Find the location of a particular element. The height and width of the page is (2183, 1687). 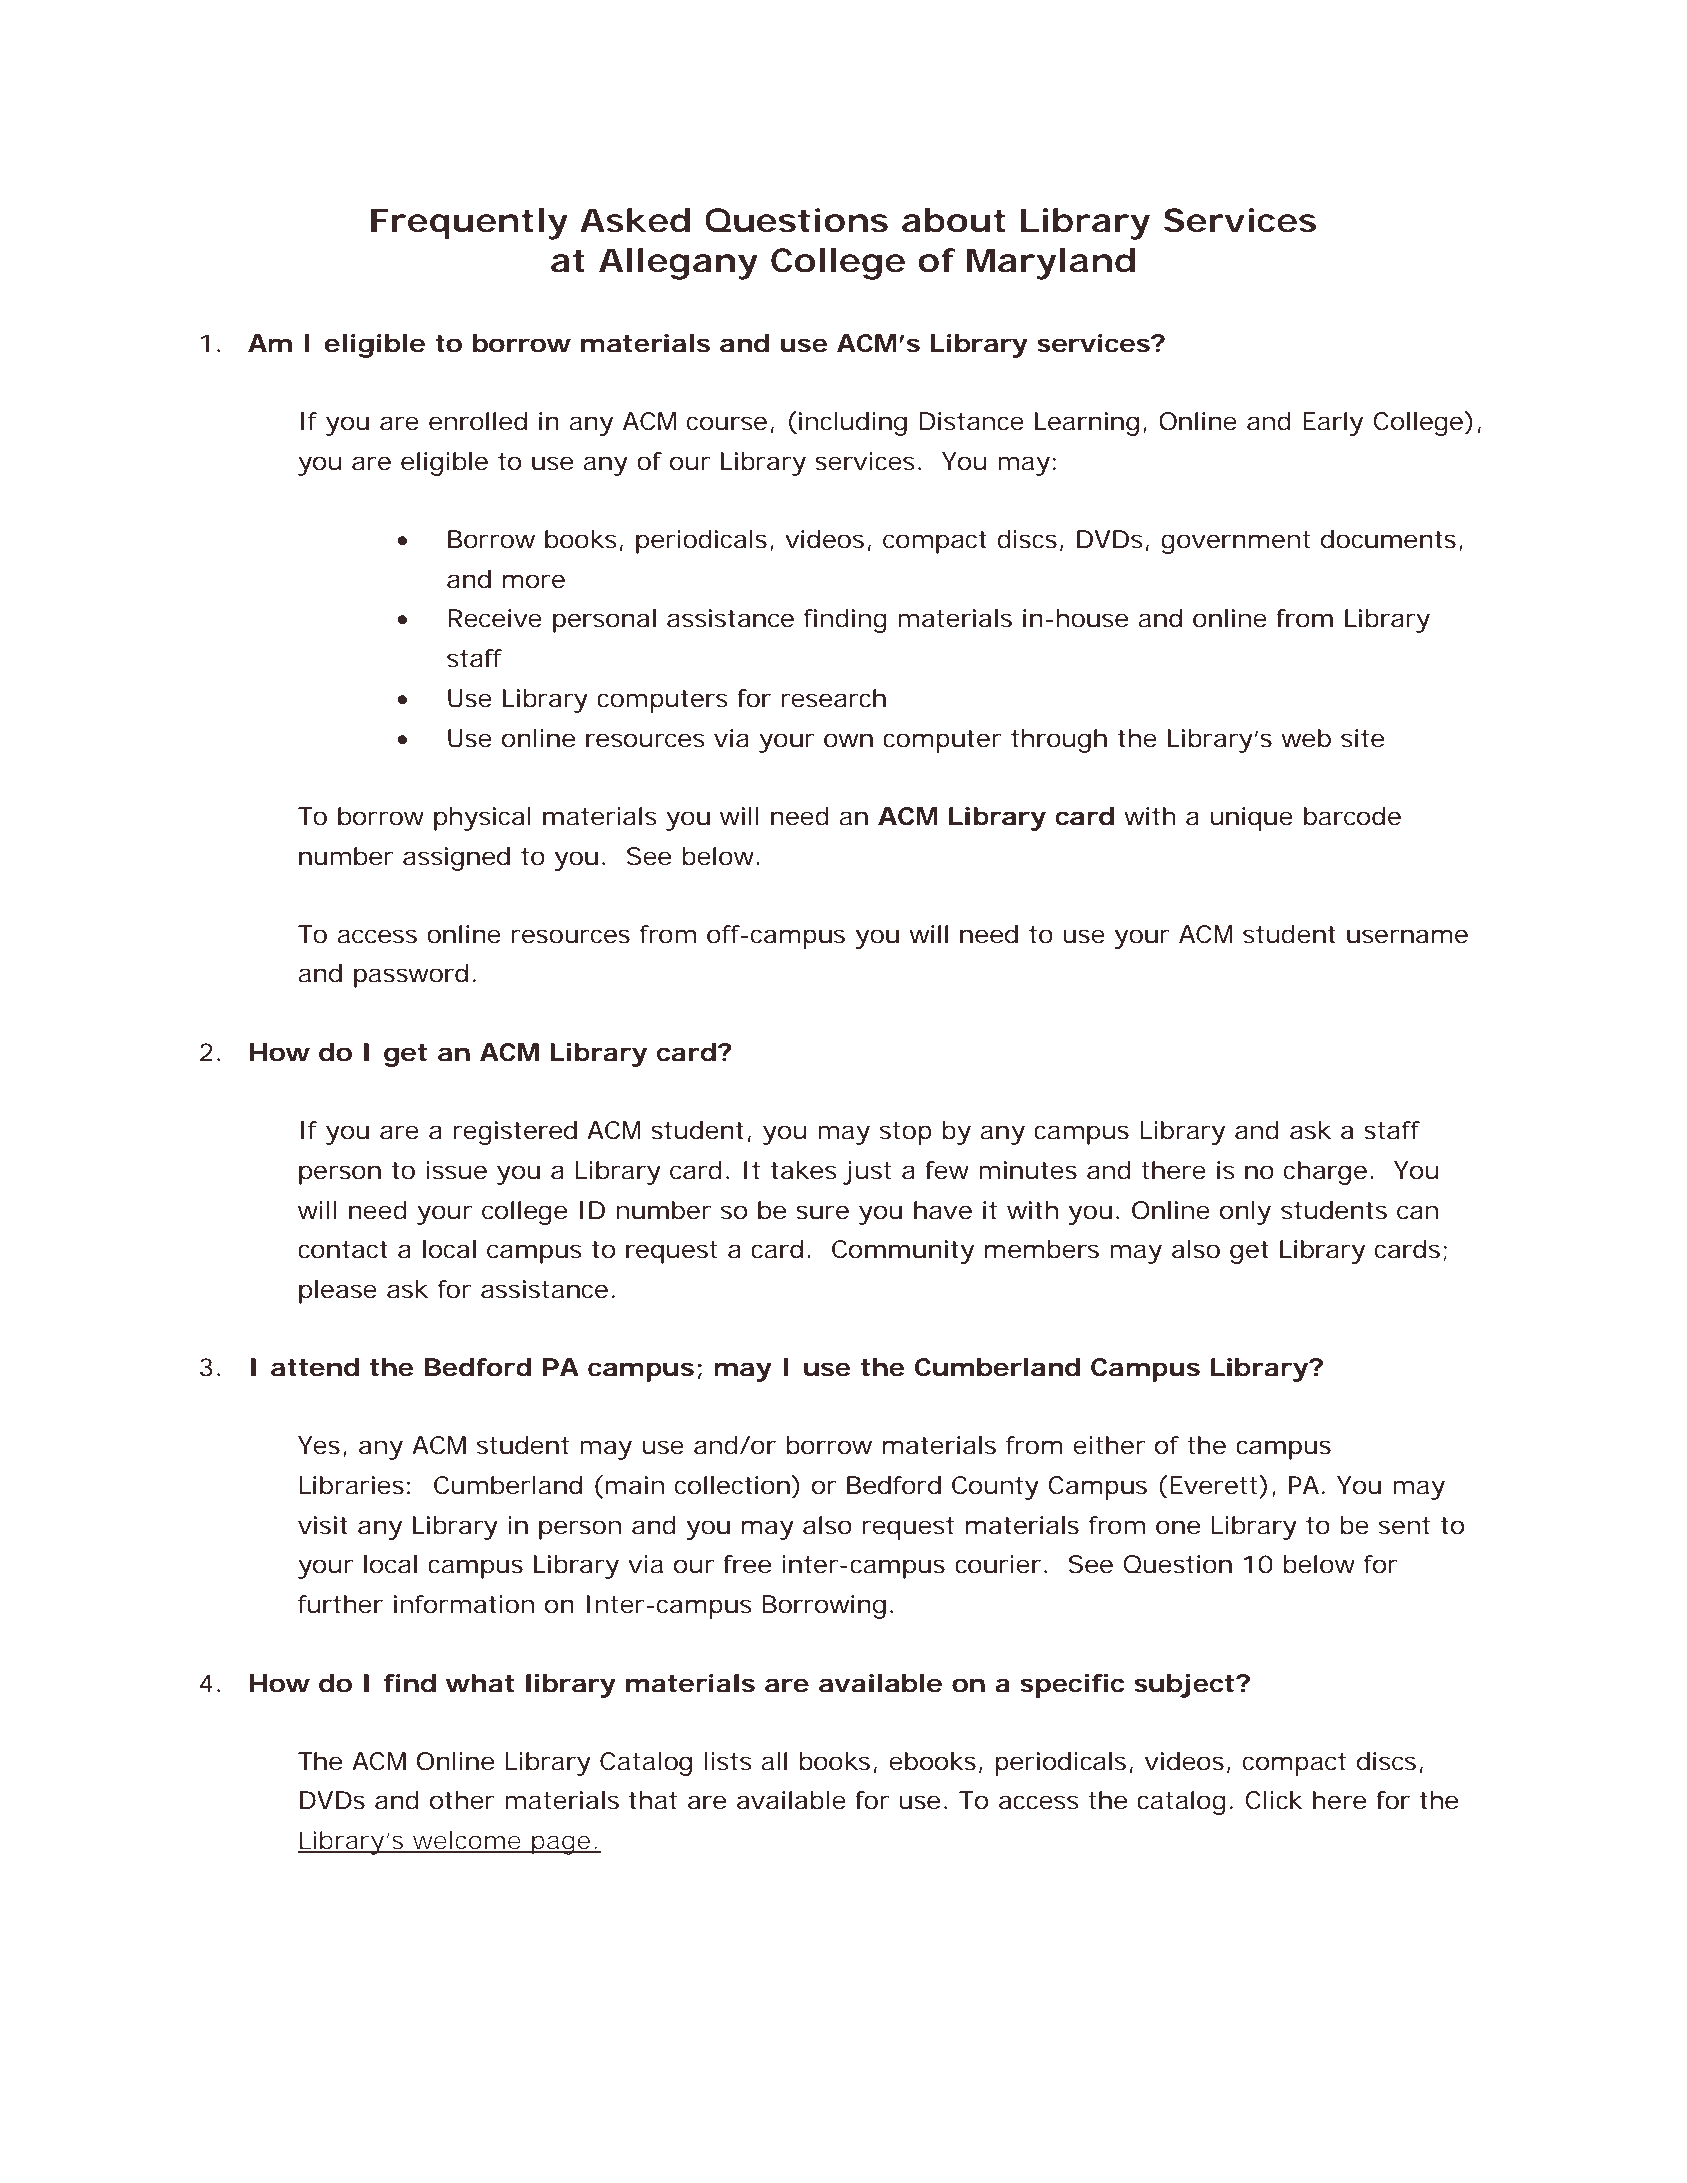

Community is located at coordinates (903, 1252).
